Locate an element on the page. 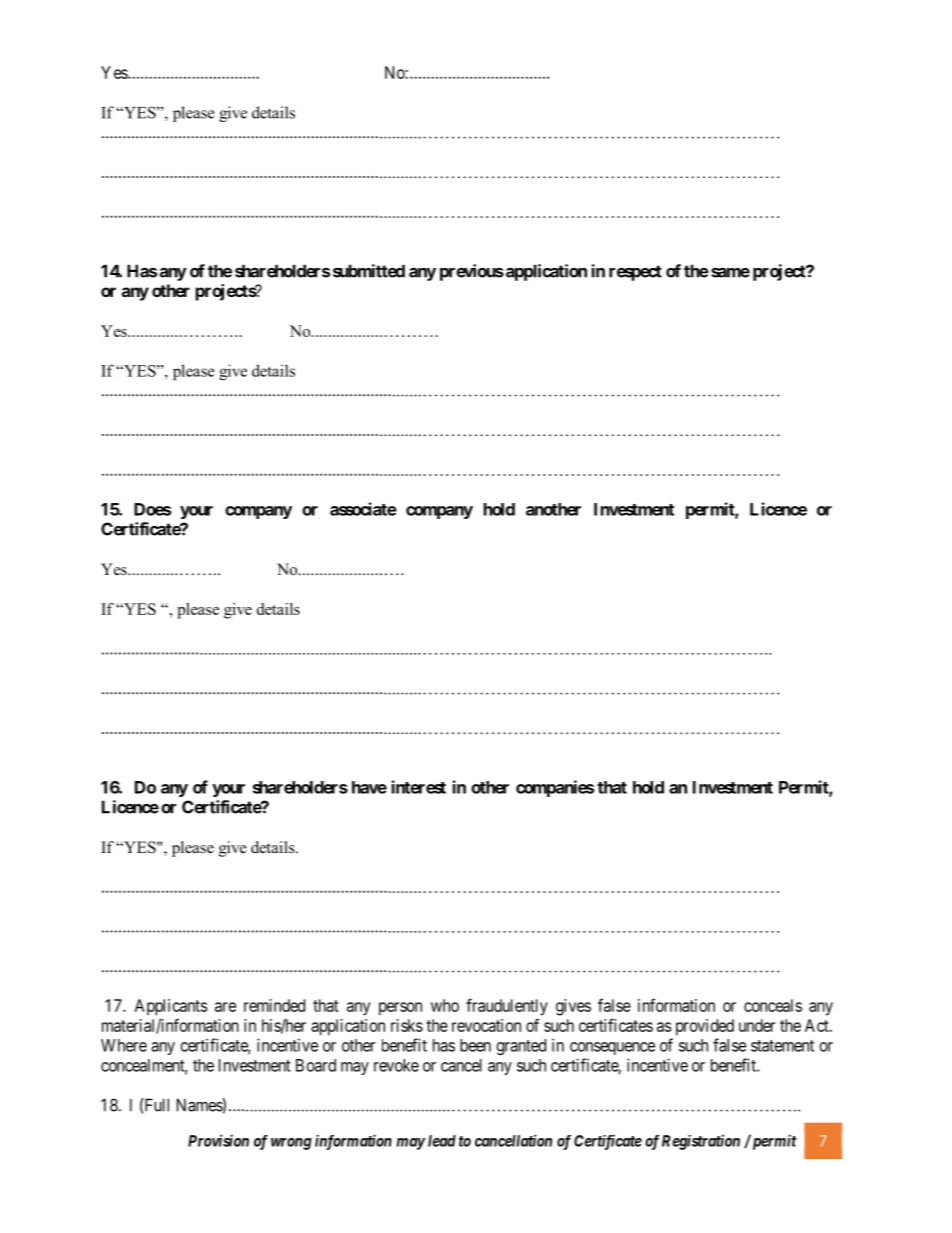  respect is located at coordinates (635, 273).
